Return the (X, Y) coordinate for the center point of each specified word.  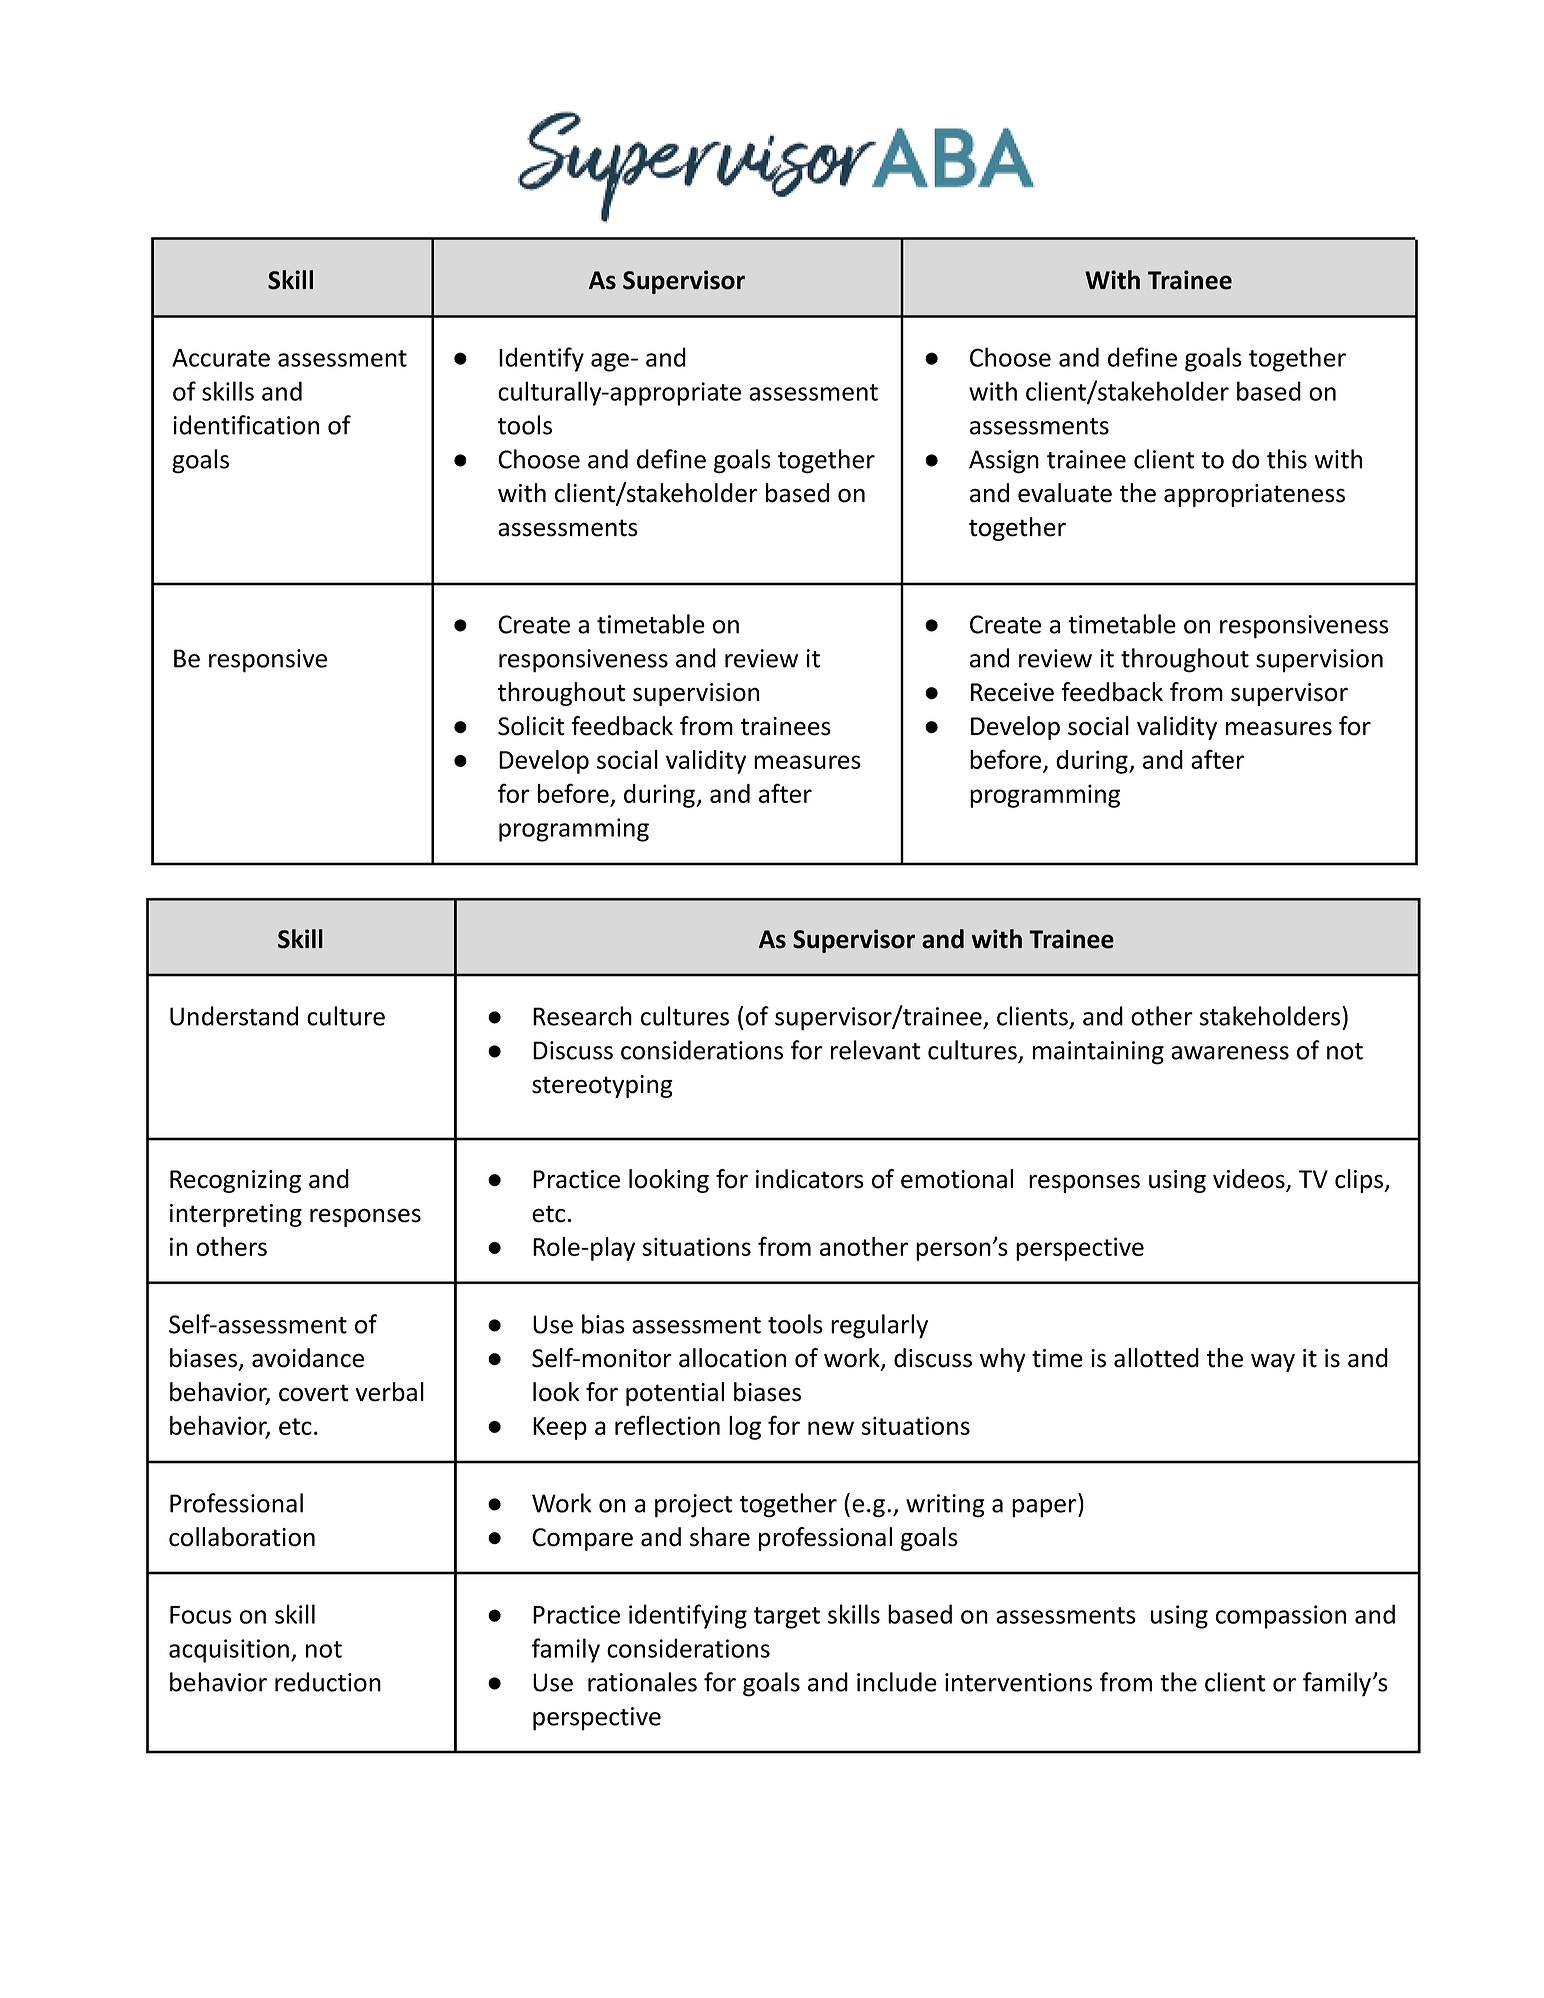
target (787, 1618)
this (1287, 459)
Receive (1012, 692)
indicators (810, 1179)
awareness (1230, 1053)
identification (246, 425)
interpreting (236, 1215)
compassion (1281, 1617)
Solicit (531, 726)
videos (1250, 1180)
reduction (328, 1682)
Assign (1004, 462)
